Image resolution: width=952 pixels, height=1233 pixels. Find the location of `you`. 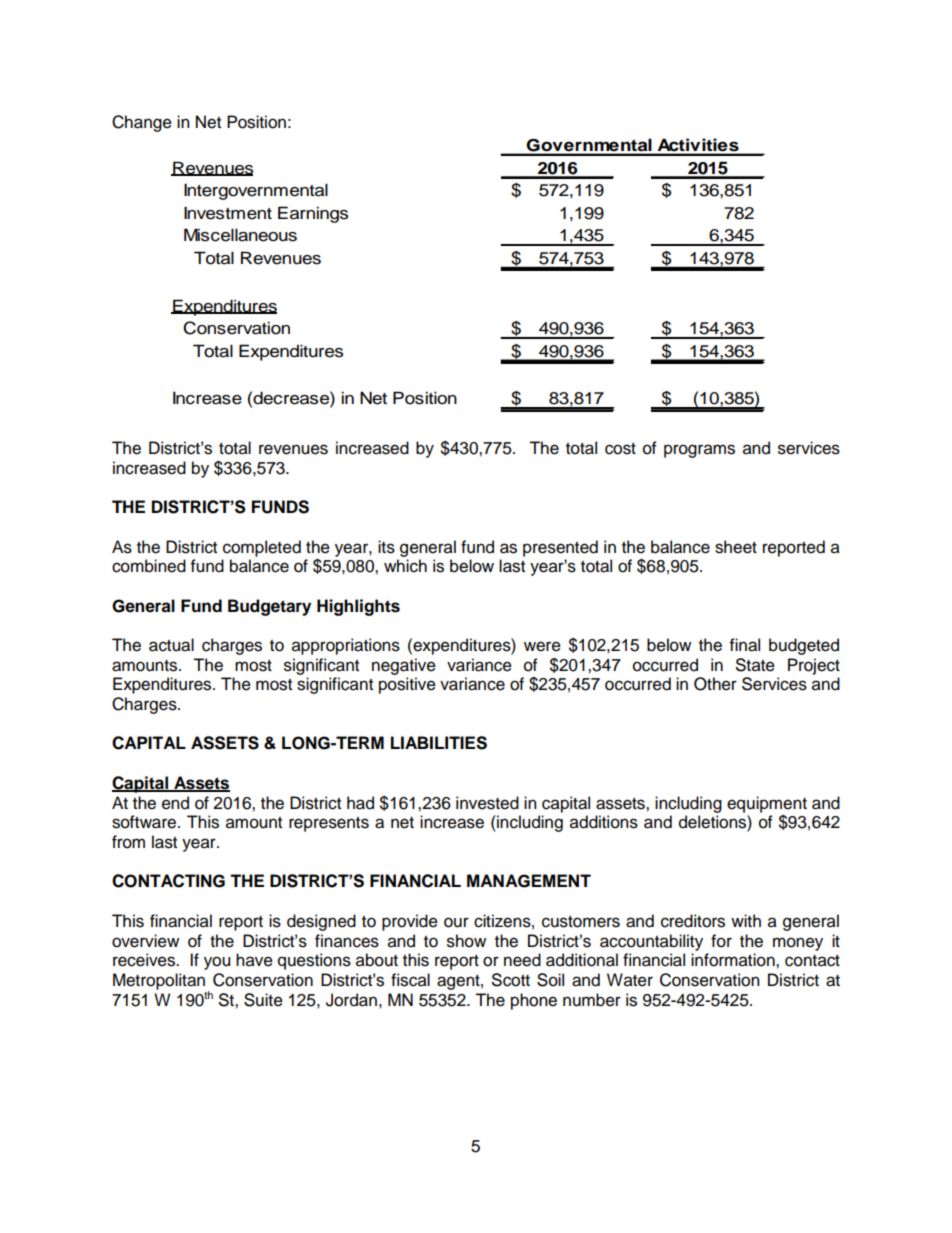

you is located at coordinates (217, 963).
